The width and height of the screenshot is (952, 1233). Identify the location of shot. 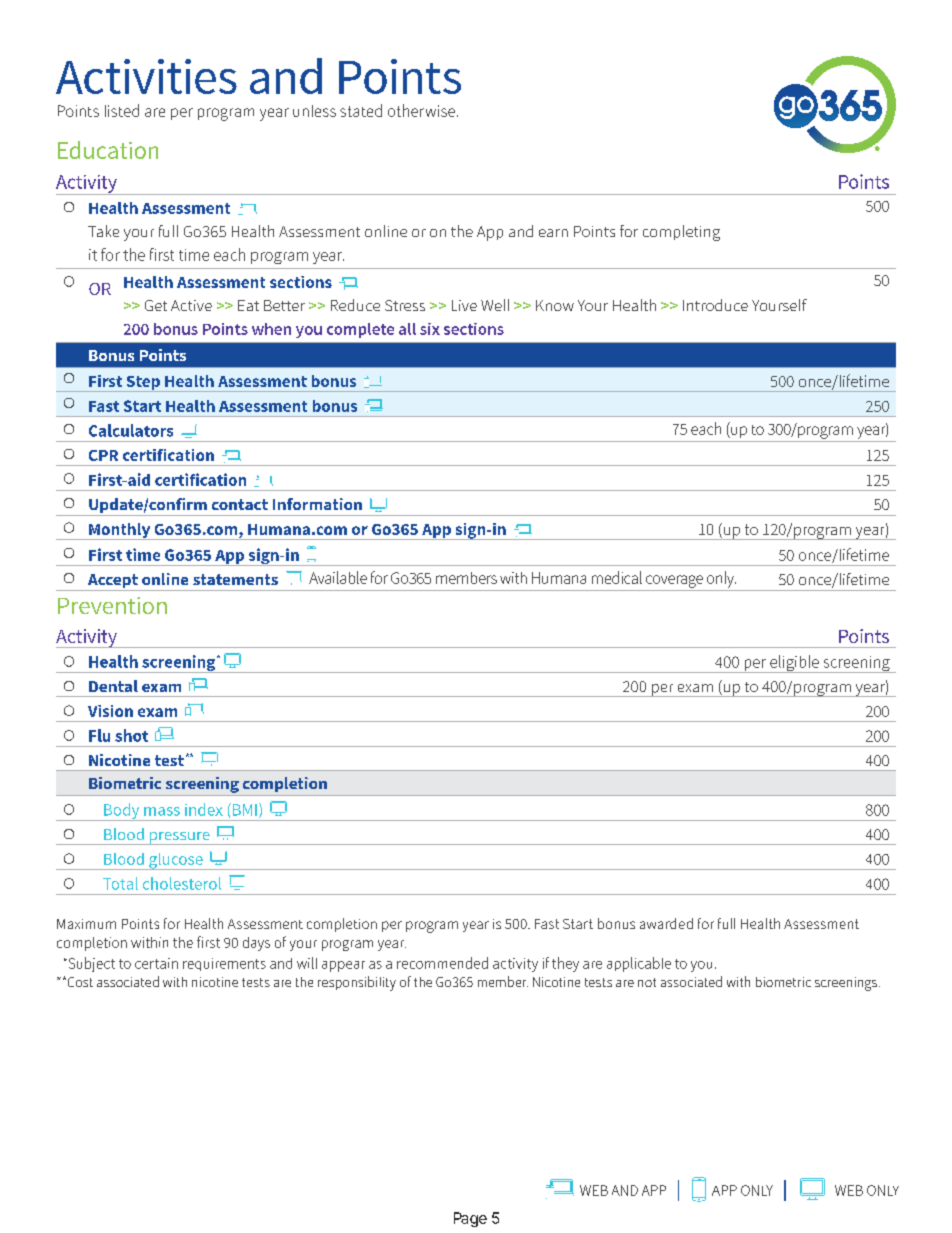
(131, 735).
